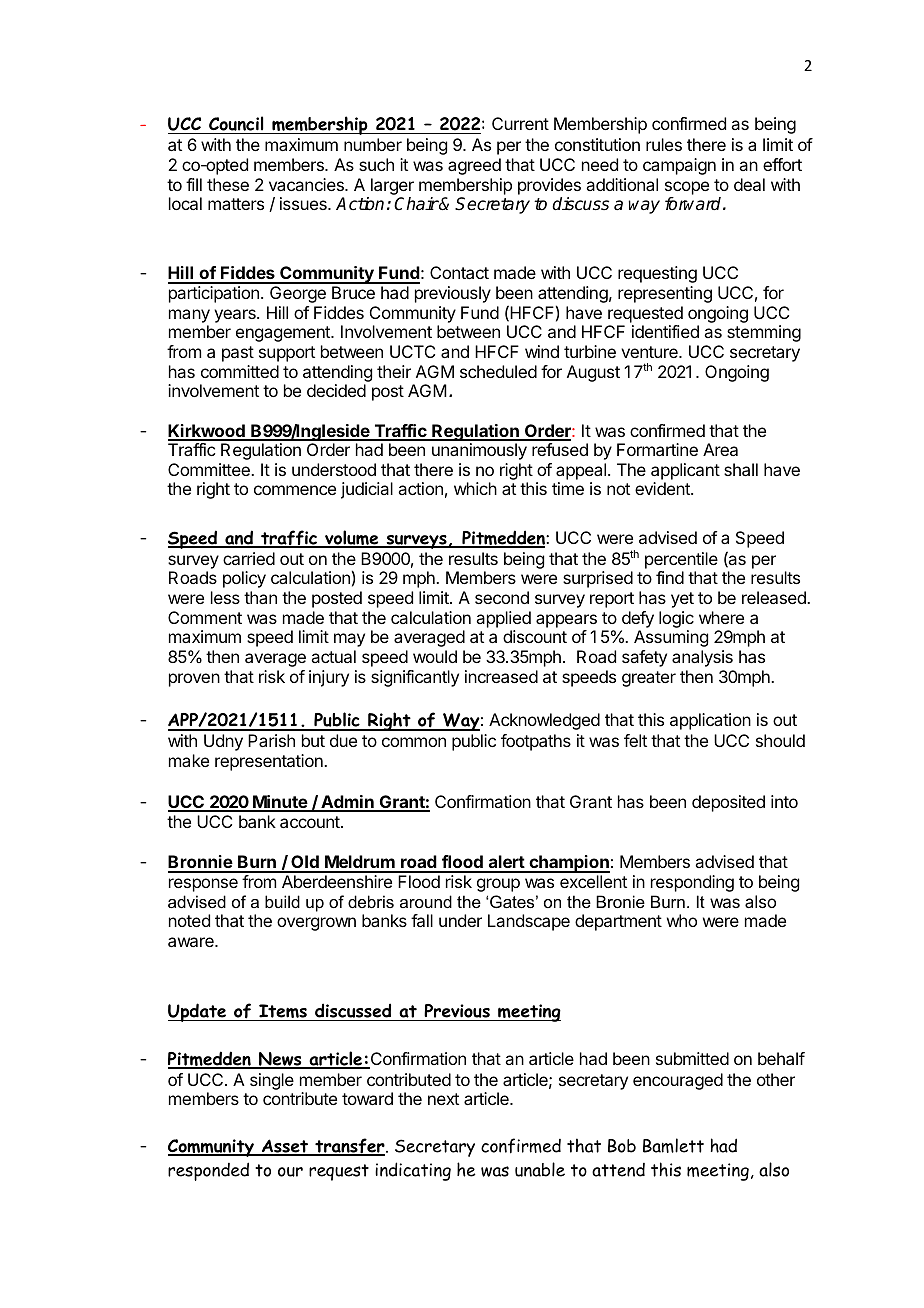 Image resolution: width=924 pixels, height=1308 pixels. What do you see at coordinates (443, 1099) in the screenshot?
I see `next` at bounding box center [443, 1099].
